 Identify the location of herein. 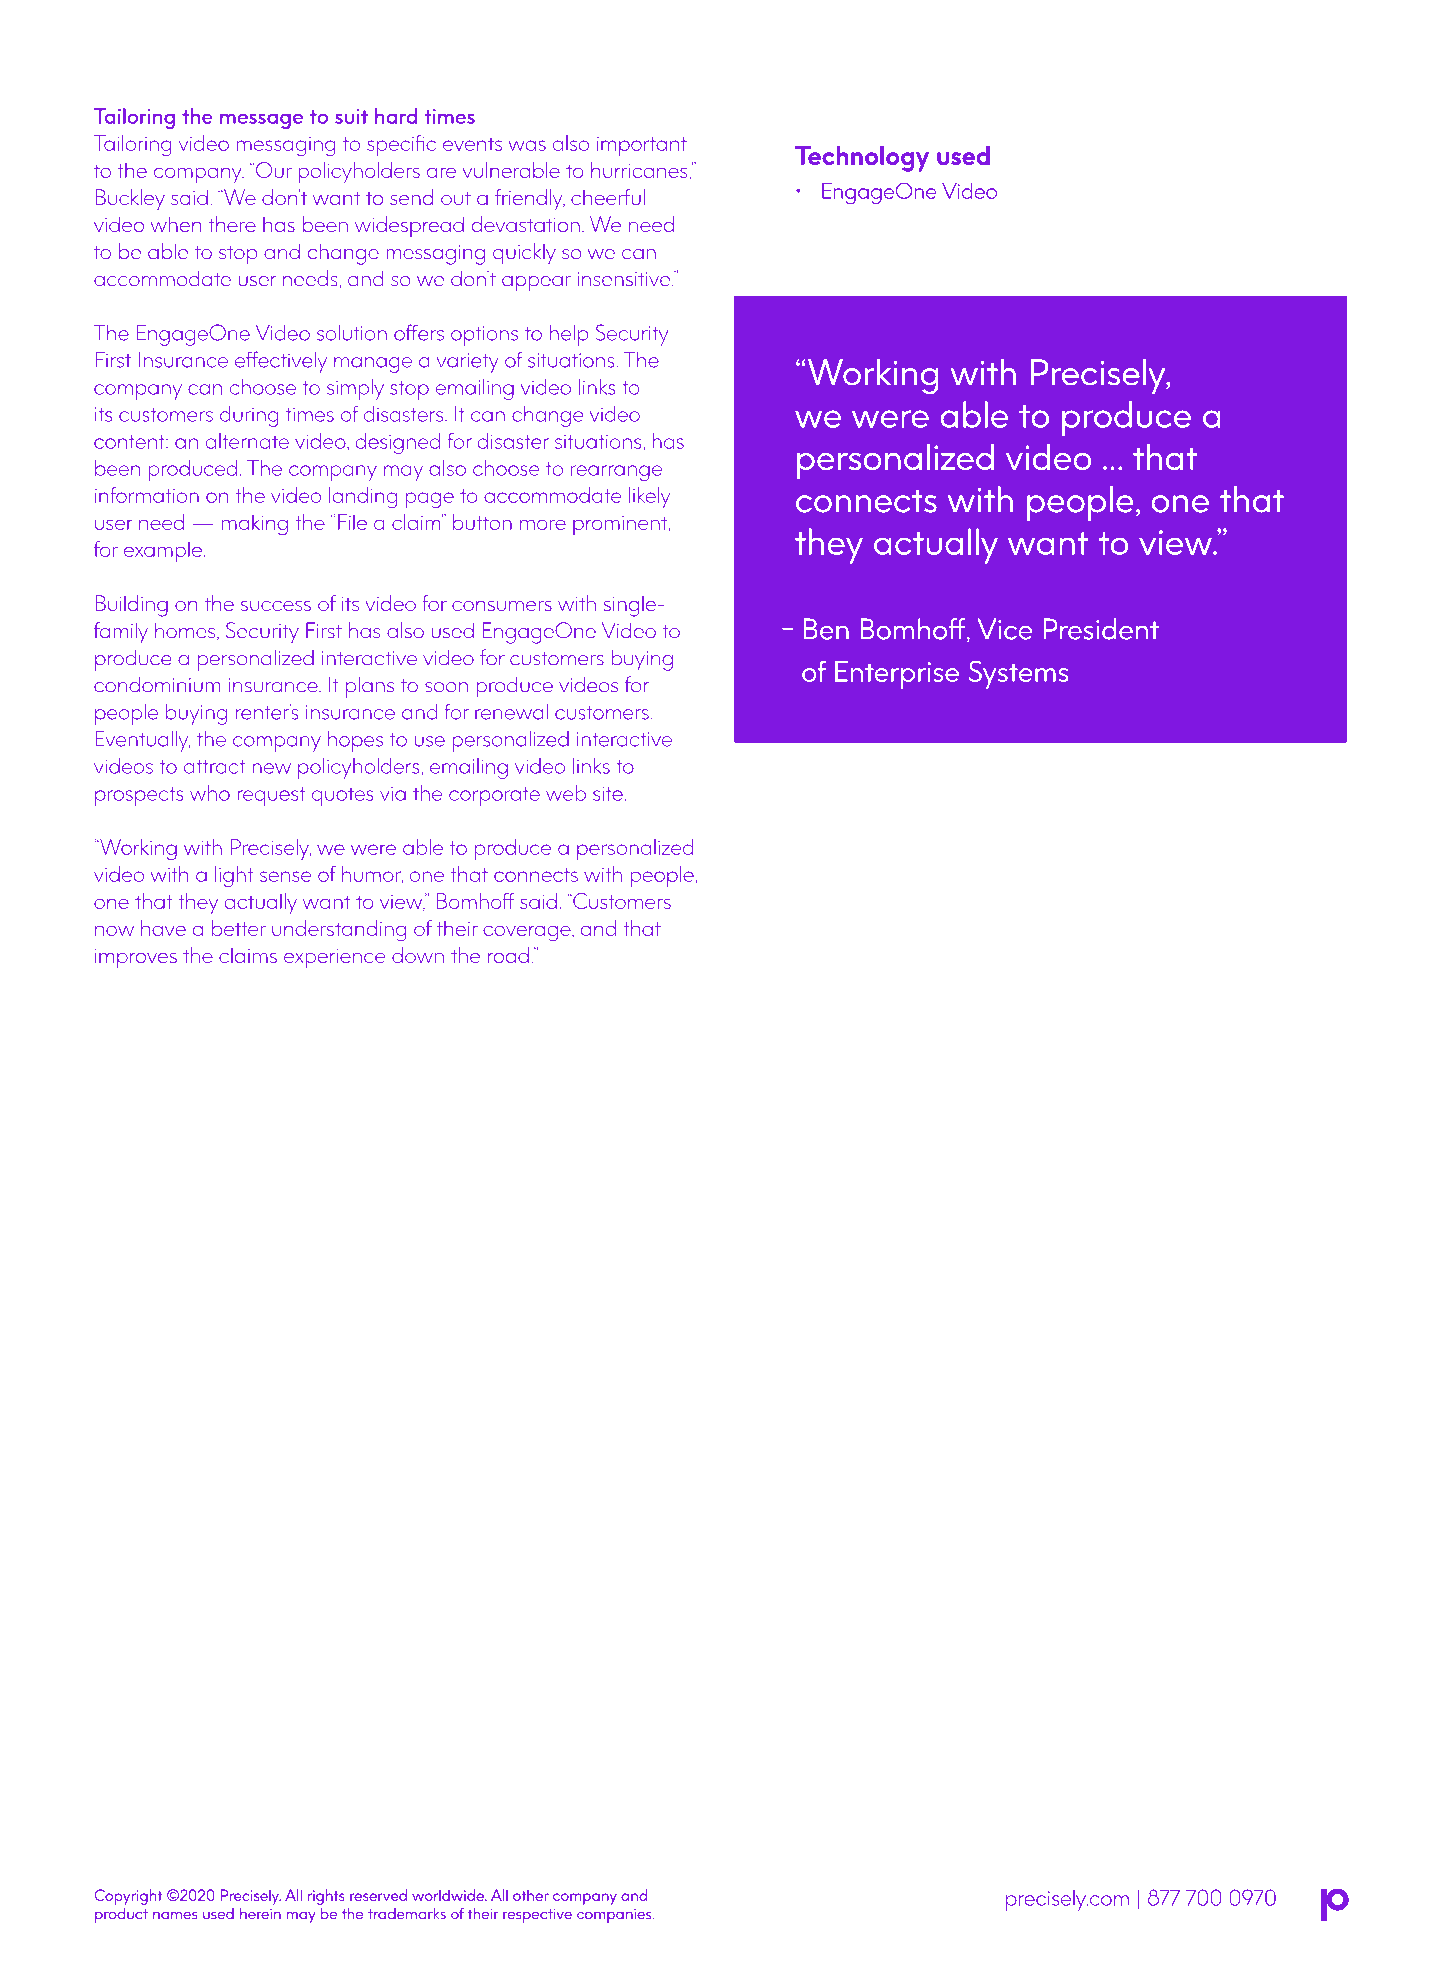
(260, 1914).
